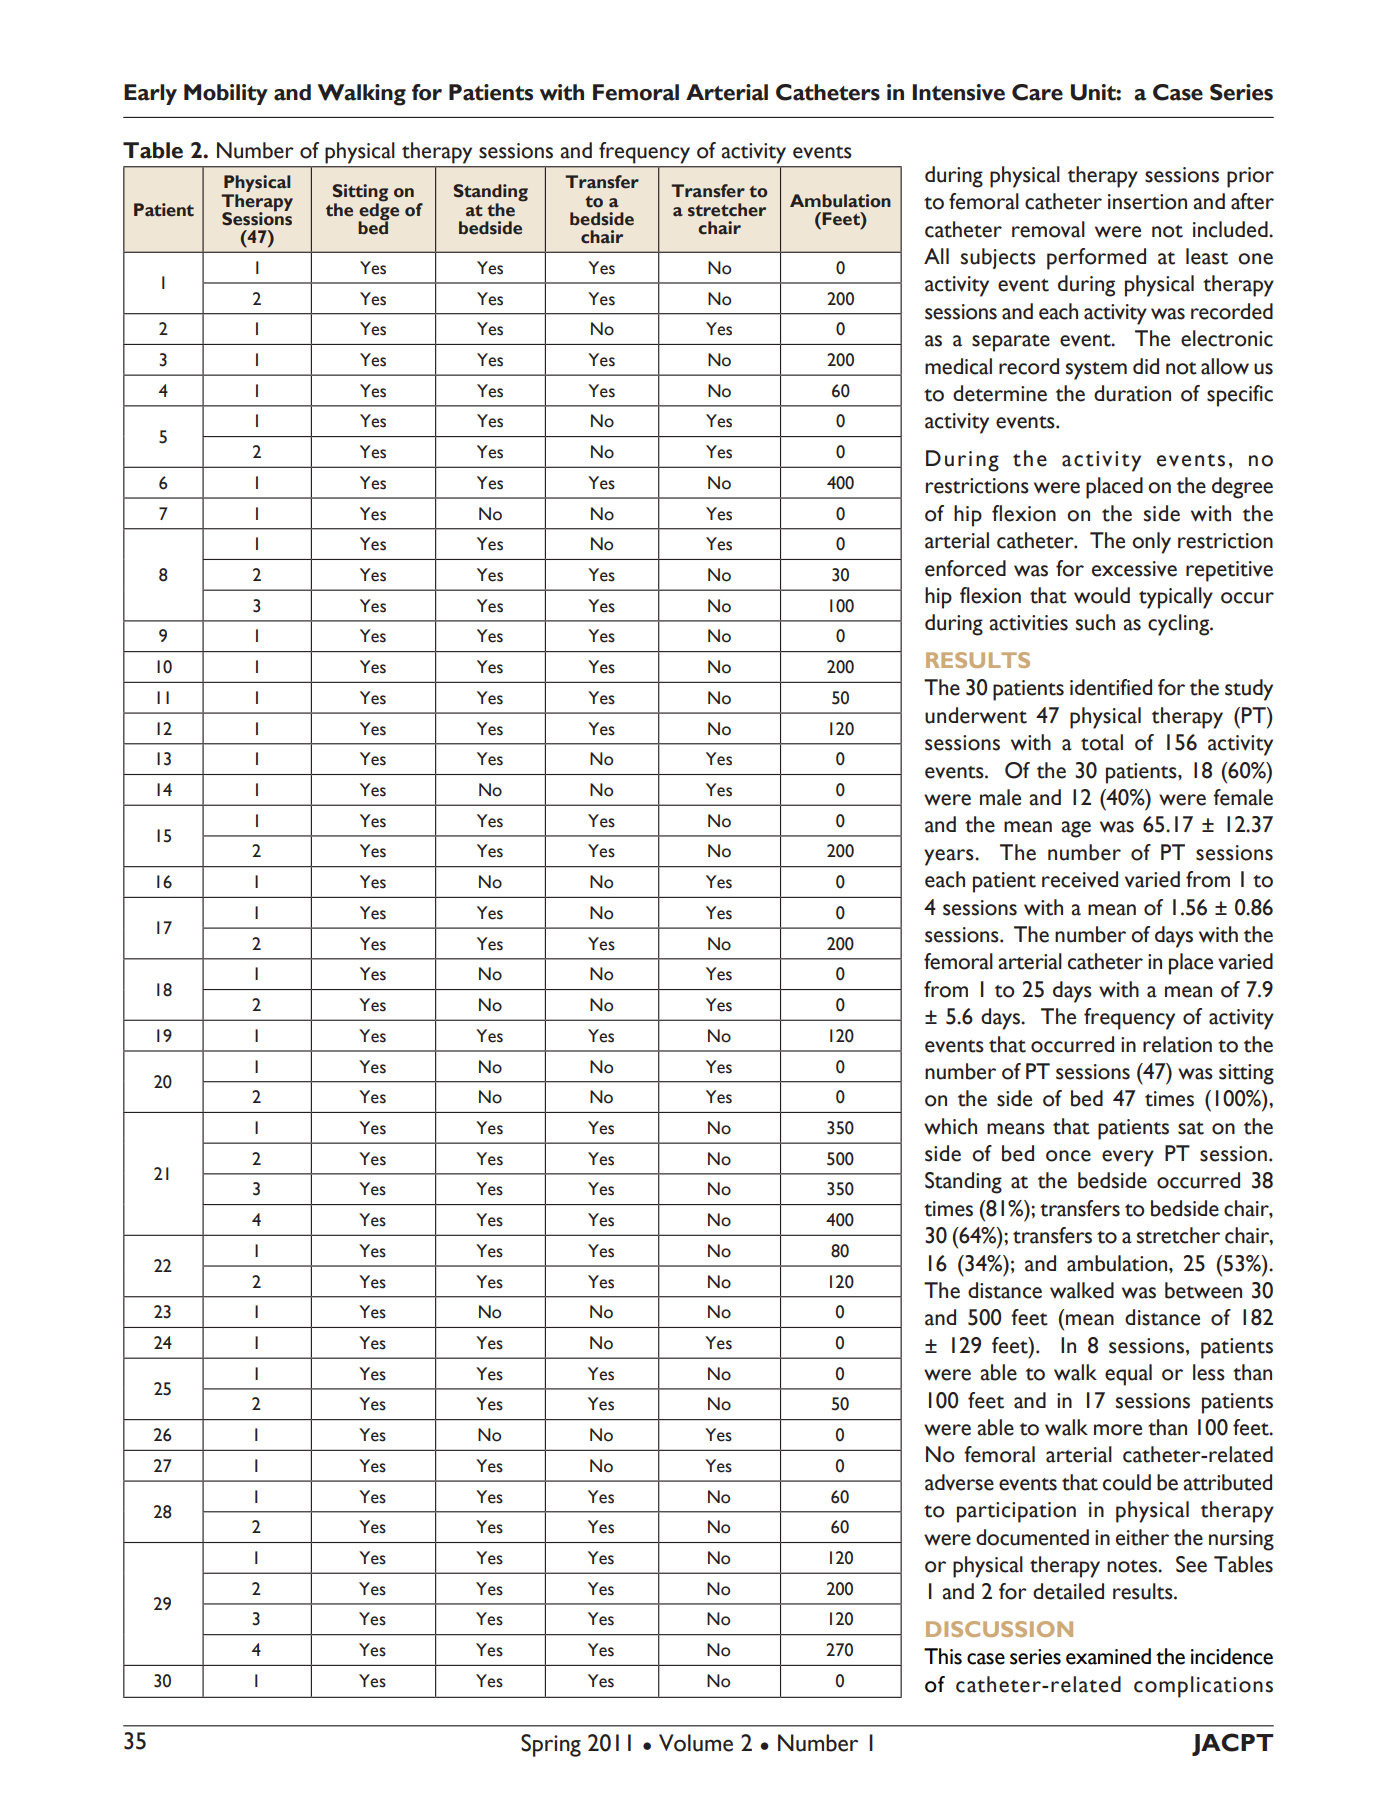 The image size is (1397, 1808). I want to click on Mobility, so click(226, 94).
